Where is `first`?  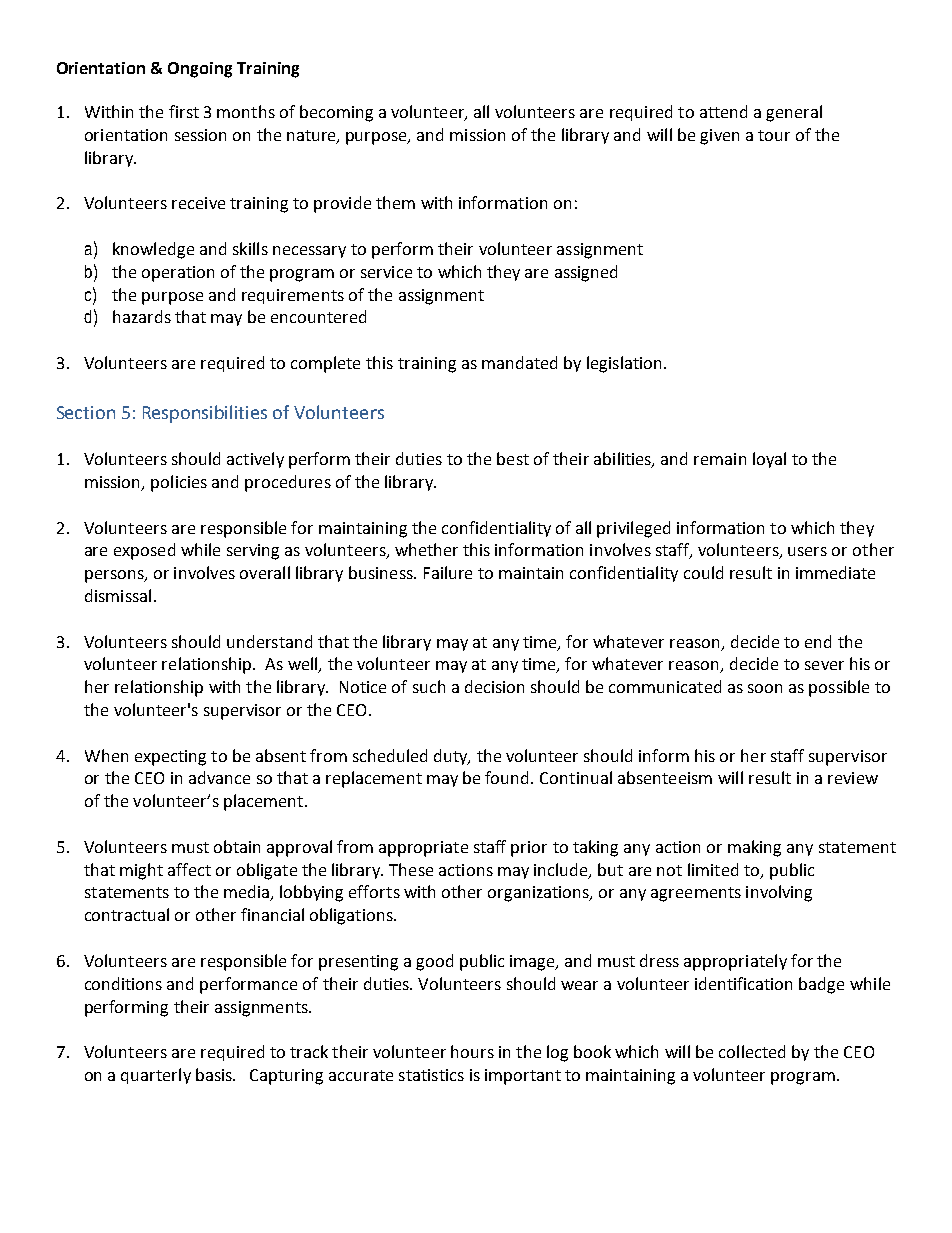 first is located at coordinates (184, 111).
